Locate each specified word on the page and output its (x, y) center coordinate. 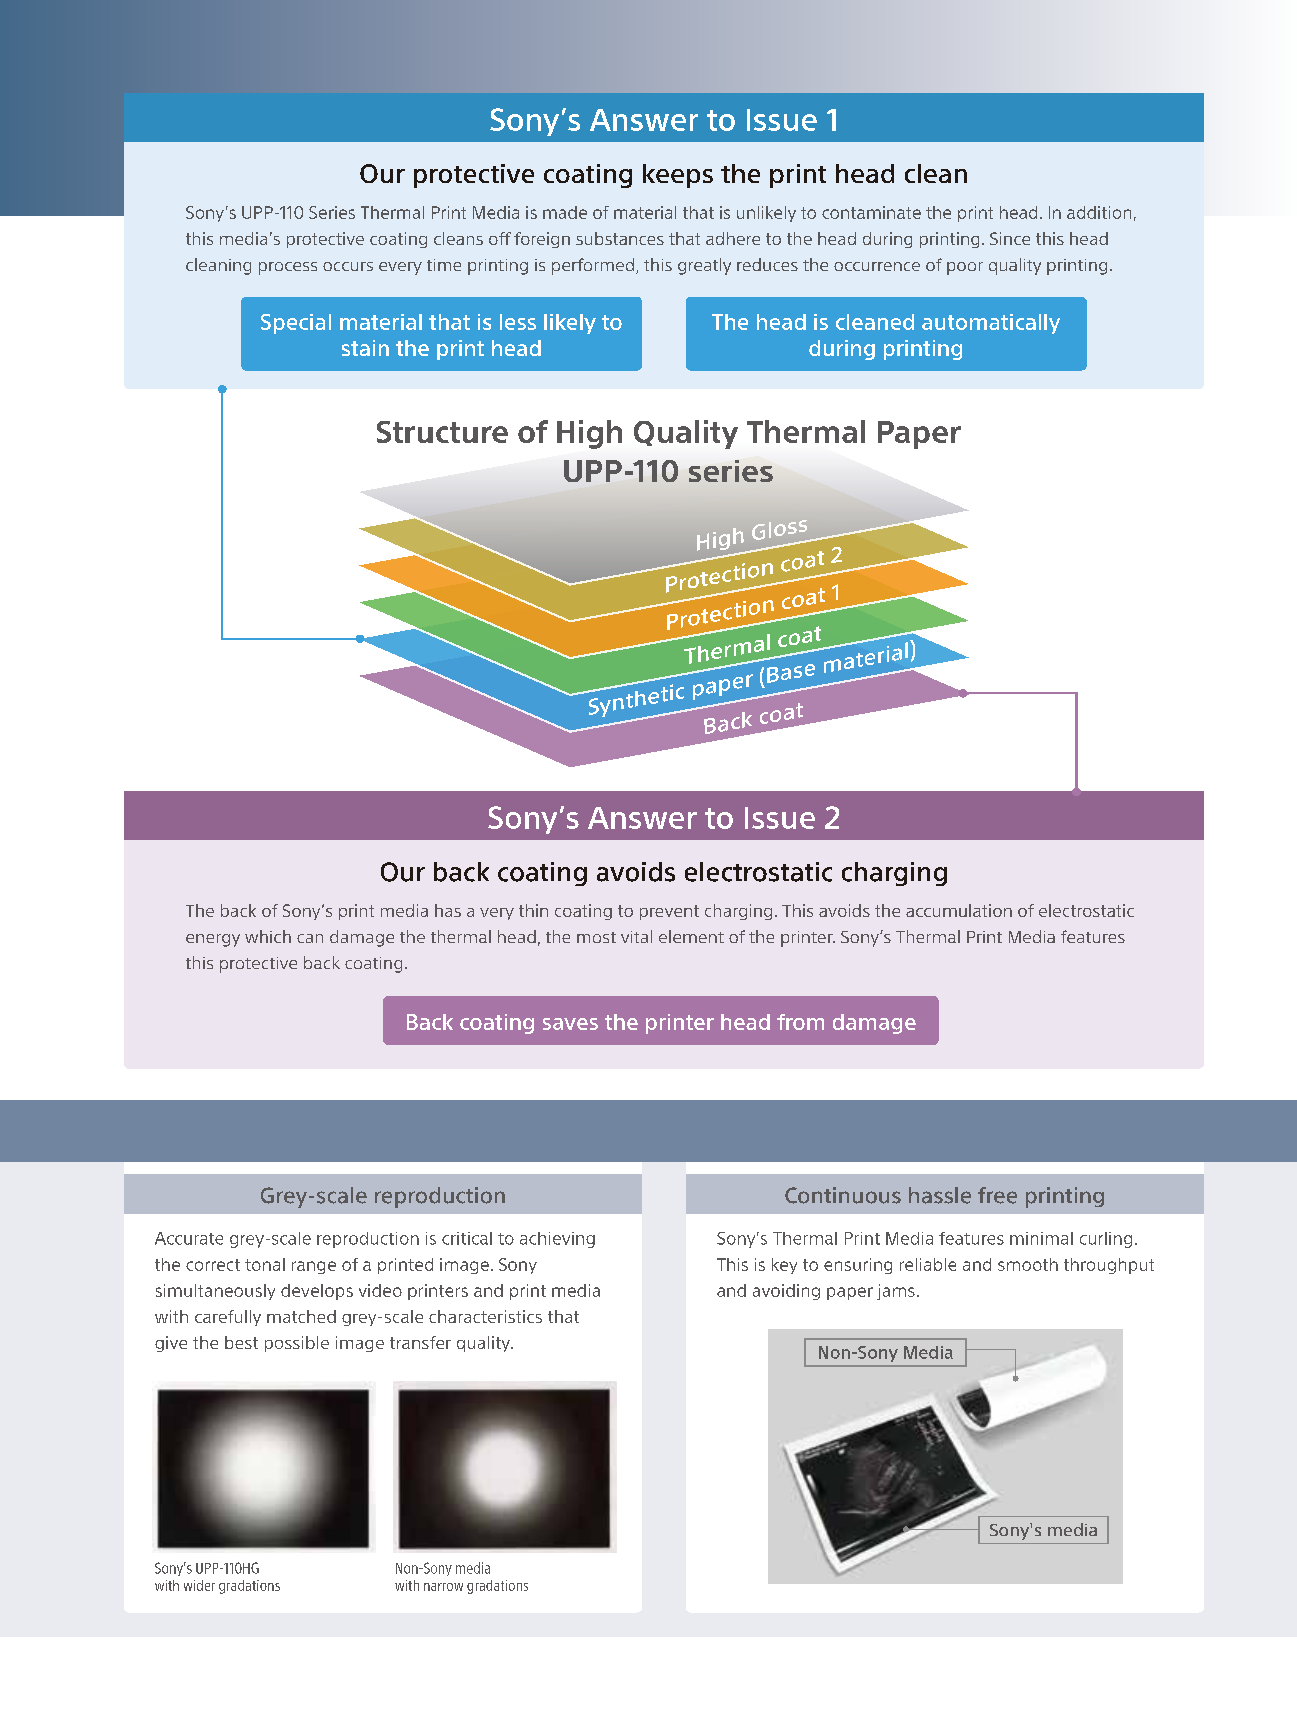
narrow (443, 1587)
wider (199, 1585)
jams (896, 1292)
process (288, 268)
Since (1010, 238)
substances (620, 238)
